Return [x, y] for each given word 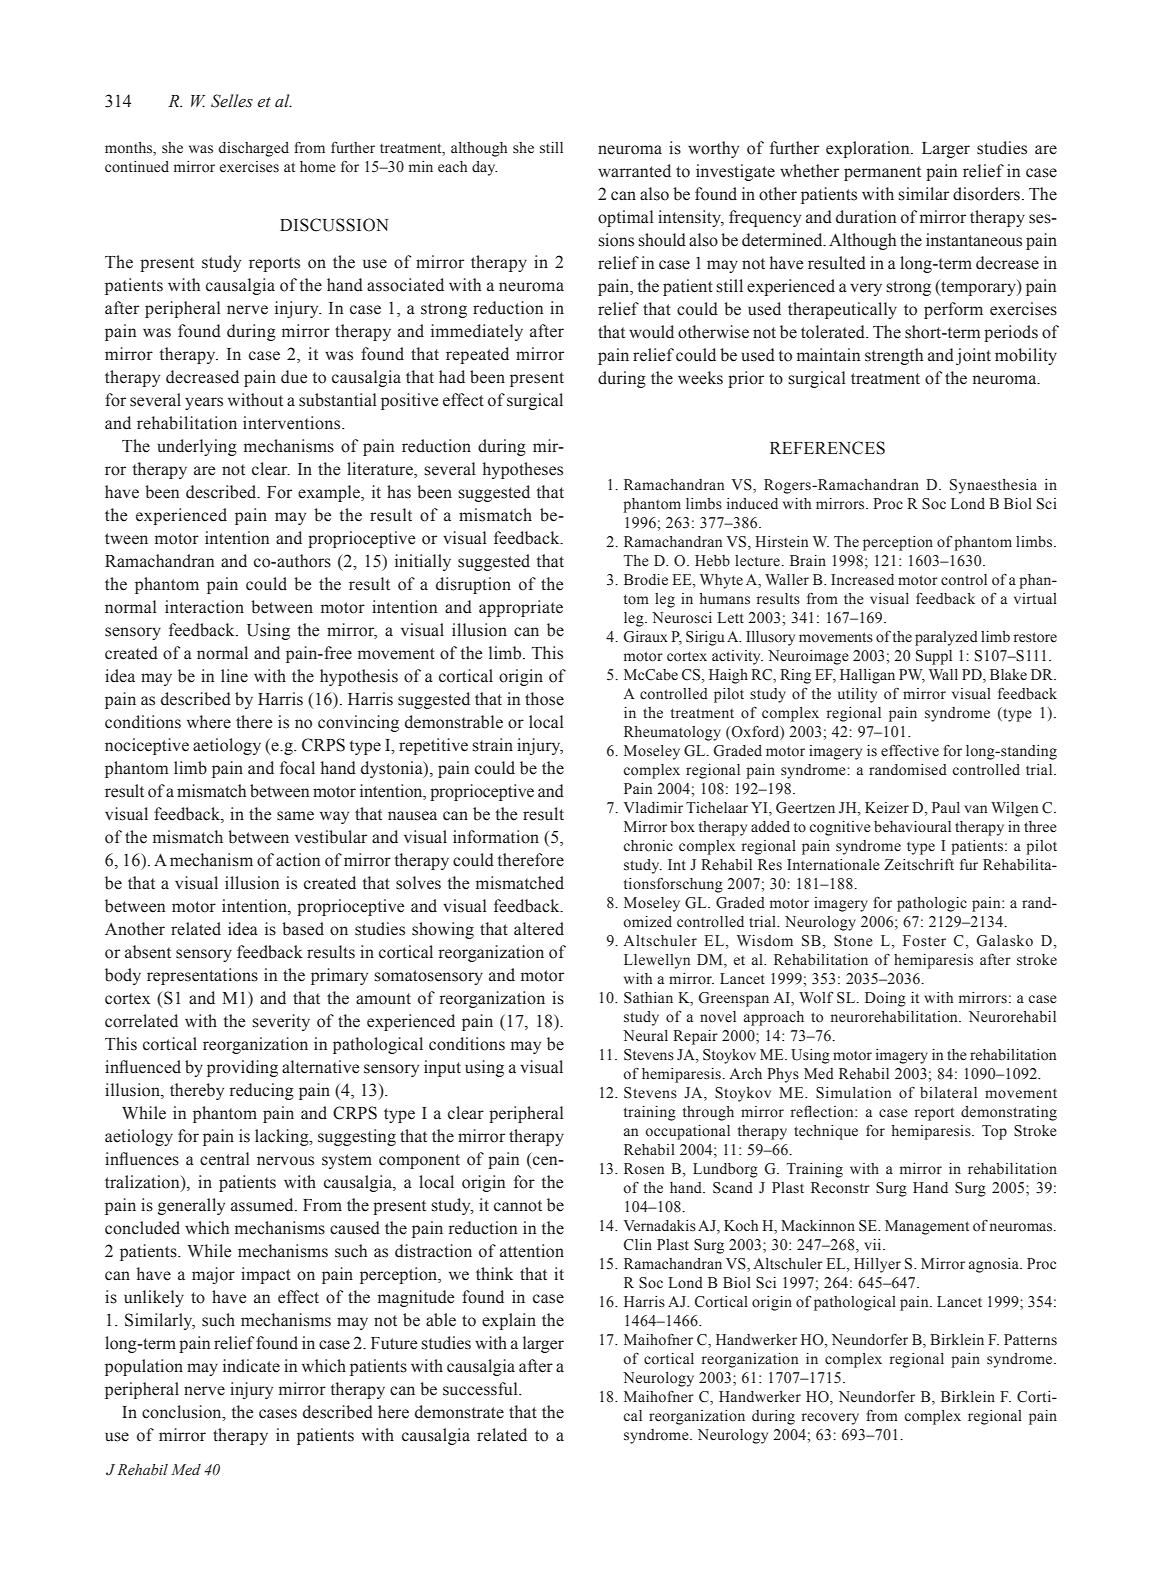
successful [481, 1389]
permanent [882, 173]
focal [297, 768]
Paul [946, 807]
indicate [251, 1366]
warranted [634, 171]
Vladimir [653, 807]
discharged [253, 149]
